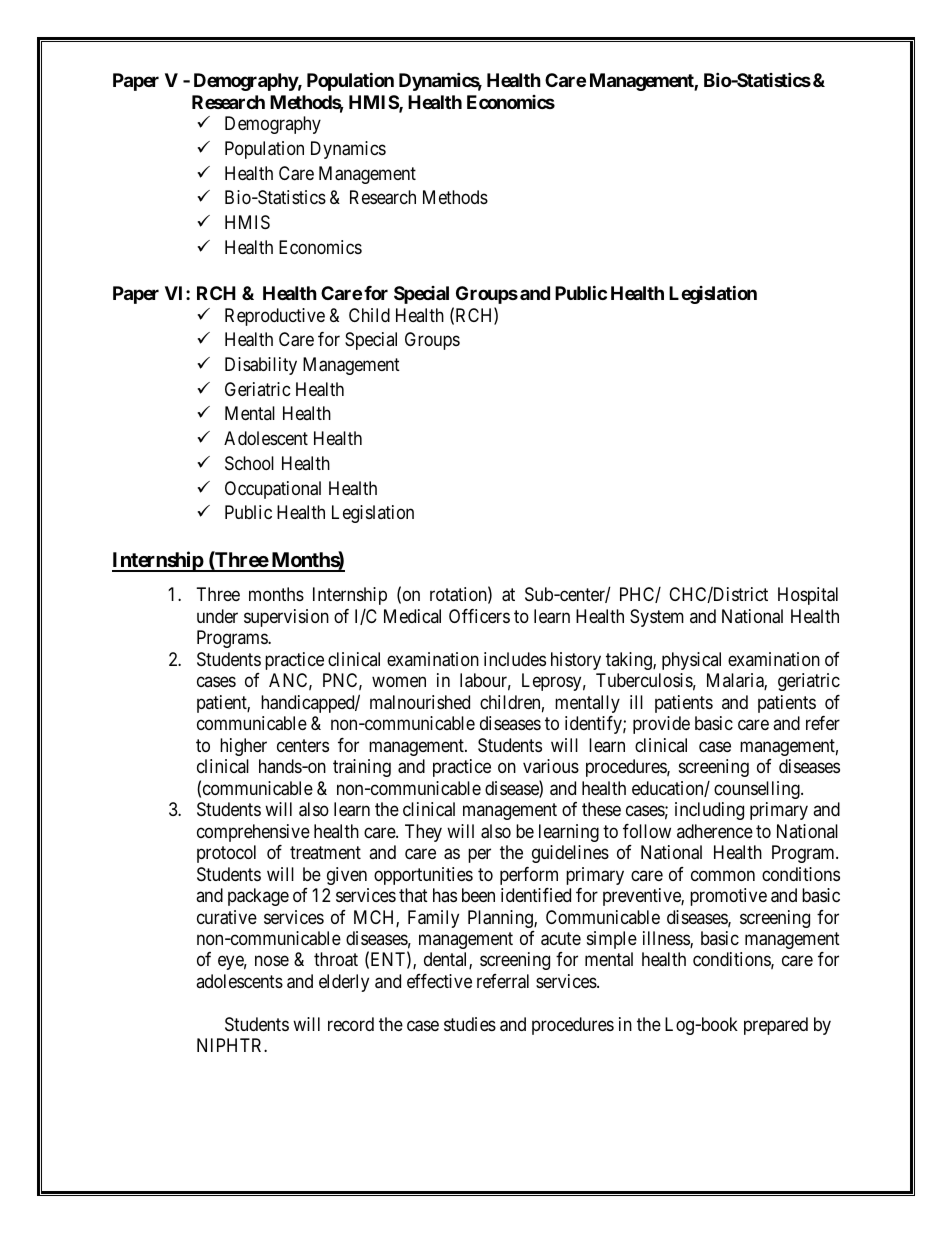  I want to click on Disability, so click(261, 366).
